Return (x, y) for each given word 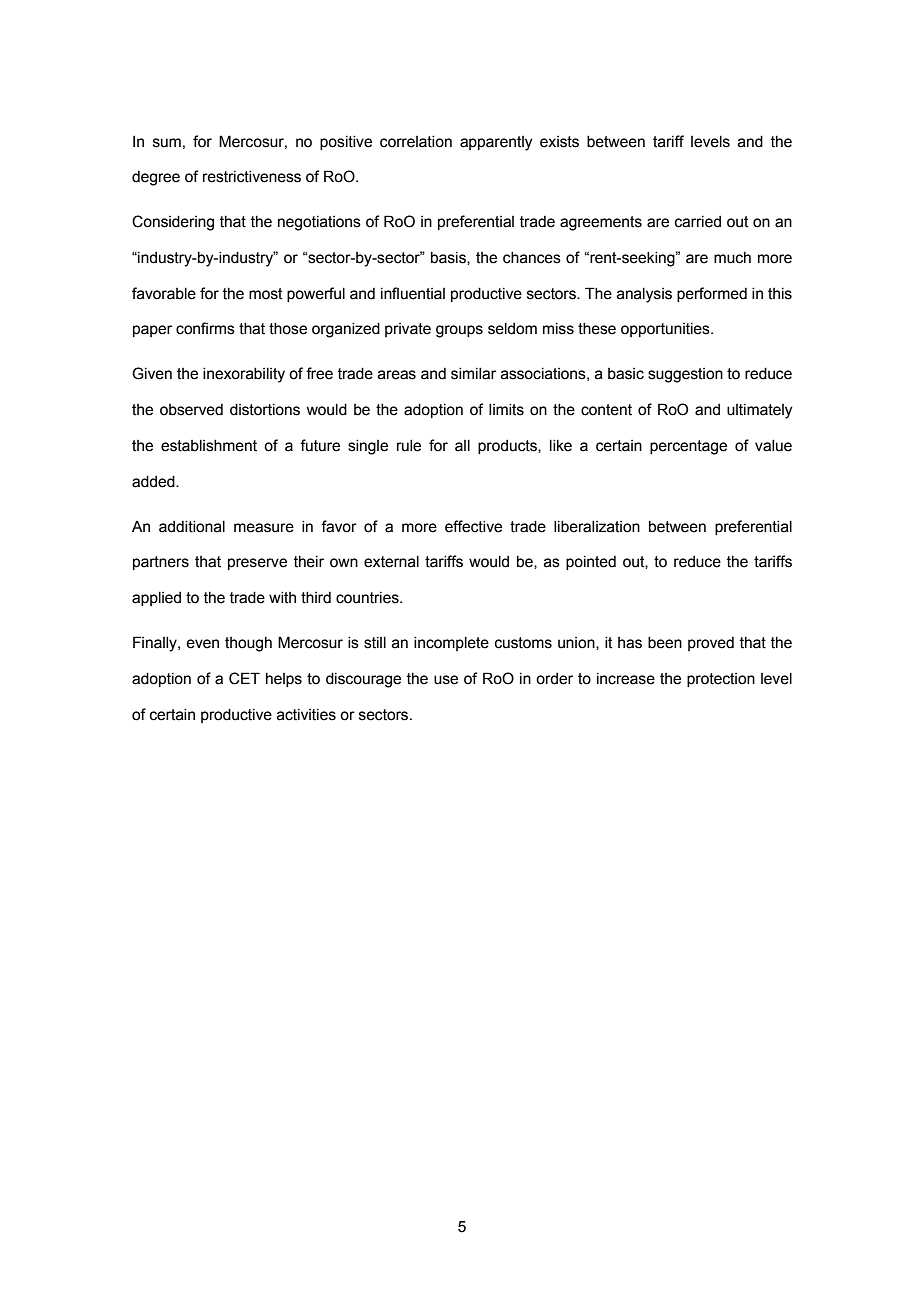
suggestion (685, 375)
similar (473, 374)
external (391, 562)
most (266, 294)
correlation (416, 142)
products (508, 447)
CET (244, 678)
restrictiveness (252, 177)
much (732, 258)
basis (449, 258)
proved (711, 644)
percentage (688, 447)
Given (152, 373)
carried (698, 222)
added (154, 482)
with (282, 598)
